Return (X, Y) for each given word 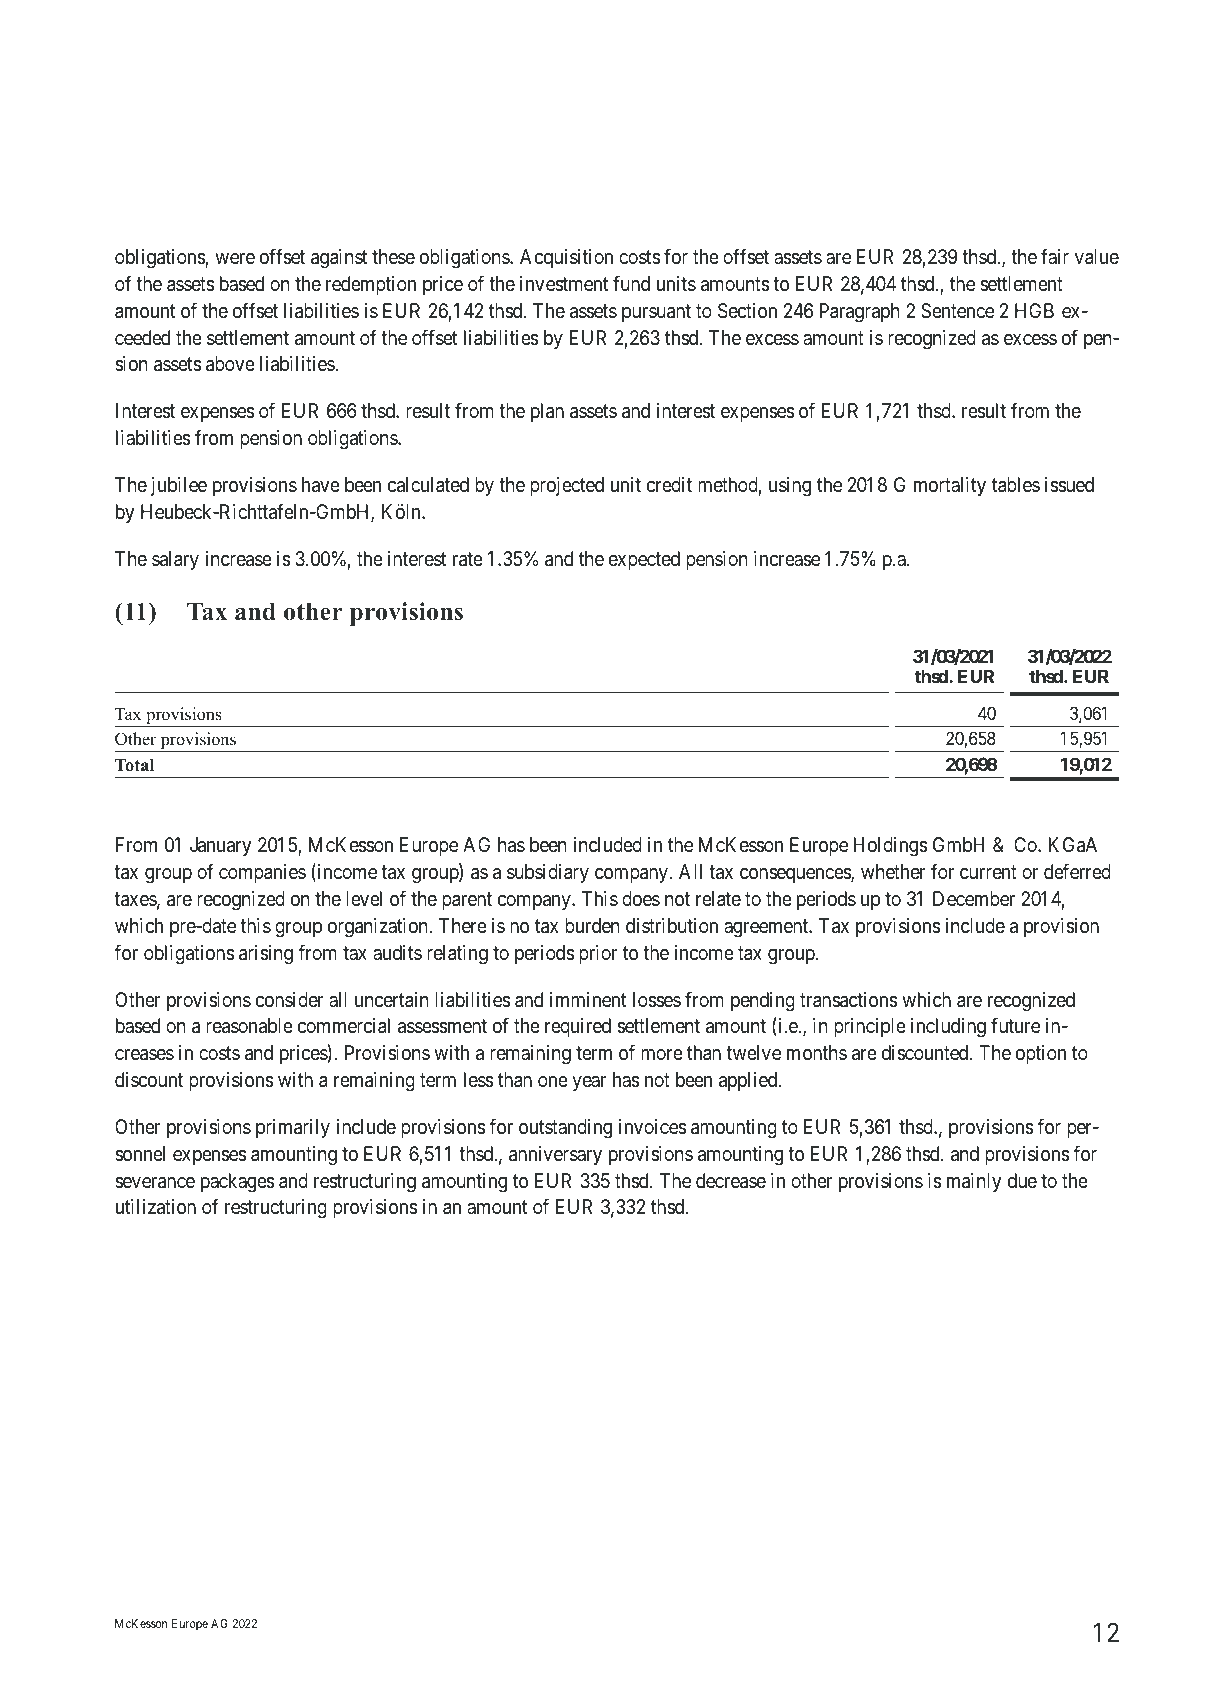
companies (262, 873)
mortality (950, 486)
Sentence (957, 311)
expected (644, 560)
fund (631, 283)
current (988, 872)
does (641, 899)
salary (175, 560)
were (235, 258)
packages (238, 1183)
